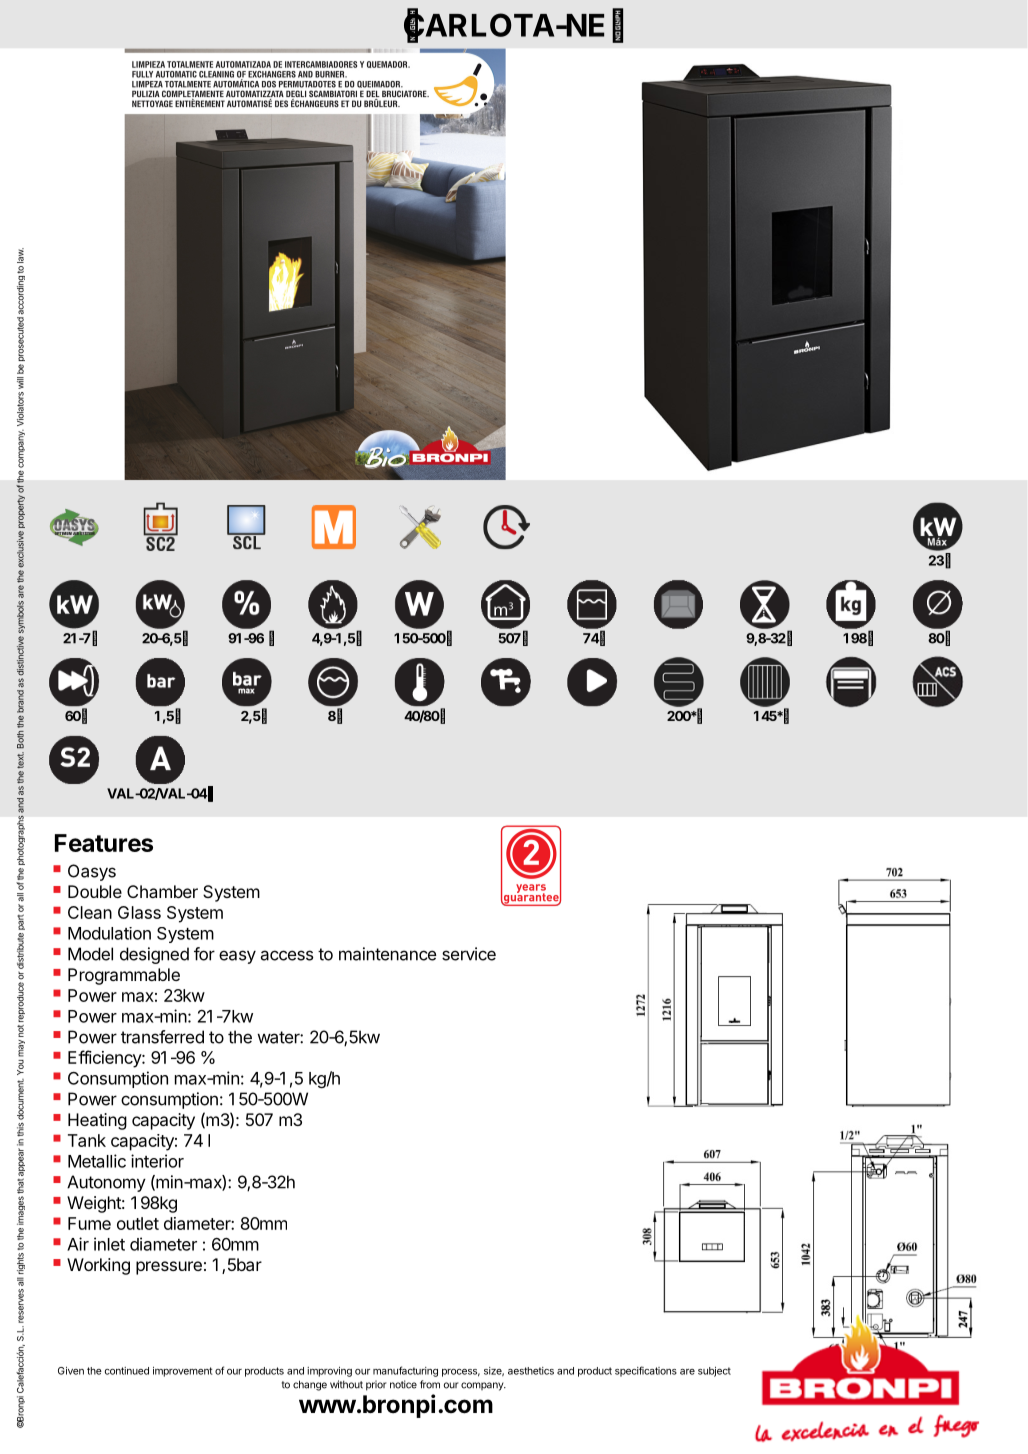 The image size is (1028, 1454). Describe the element at coordinates (204, 954) in the image. I see `for` at that location.
